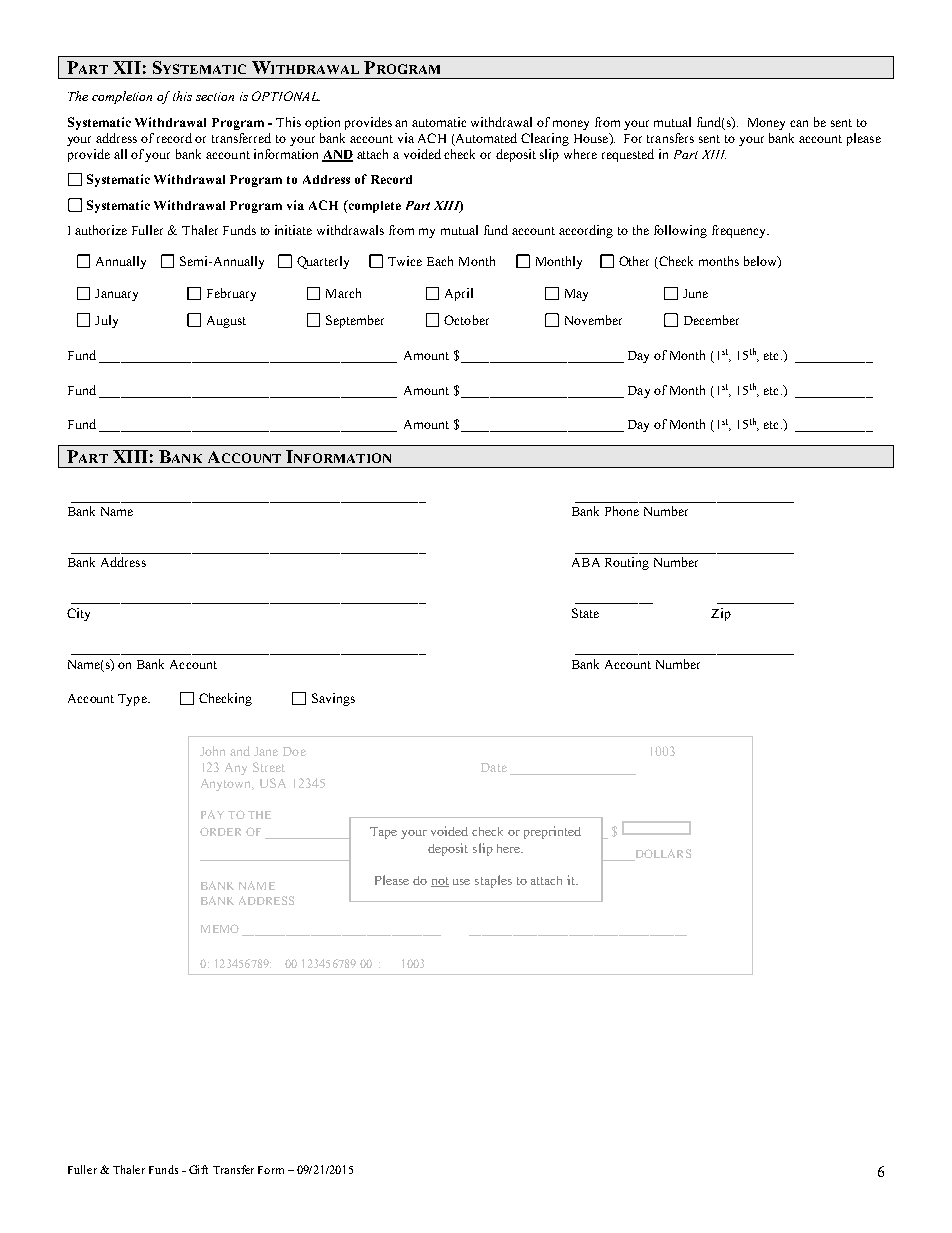  Describe the element at coordinates (439, 122) in the screenshot. I see `automatic` at that location.
